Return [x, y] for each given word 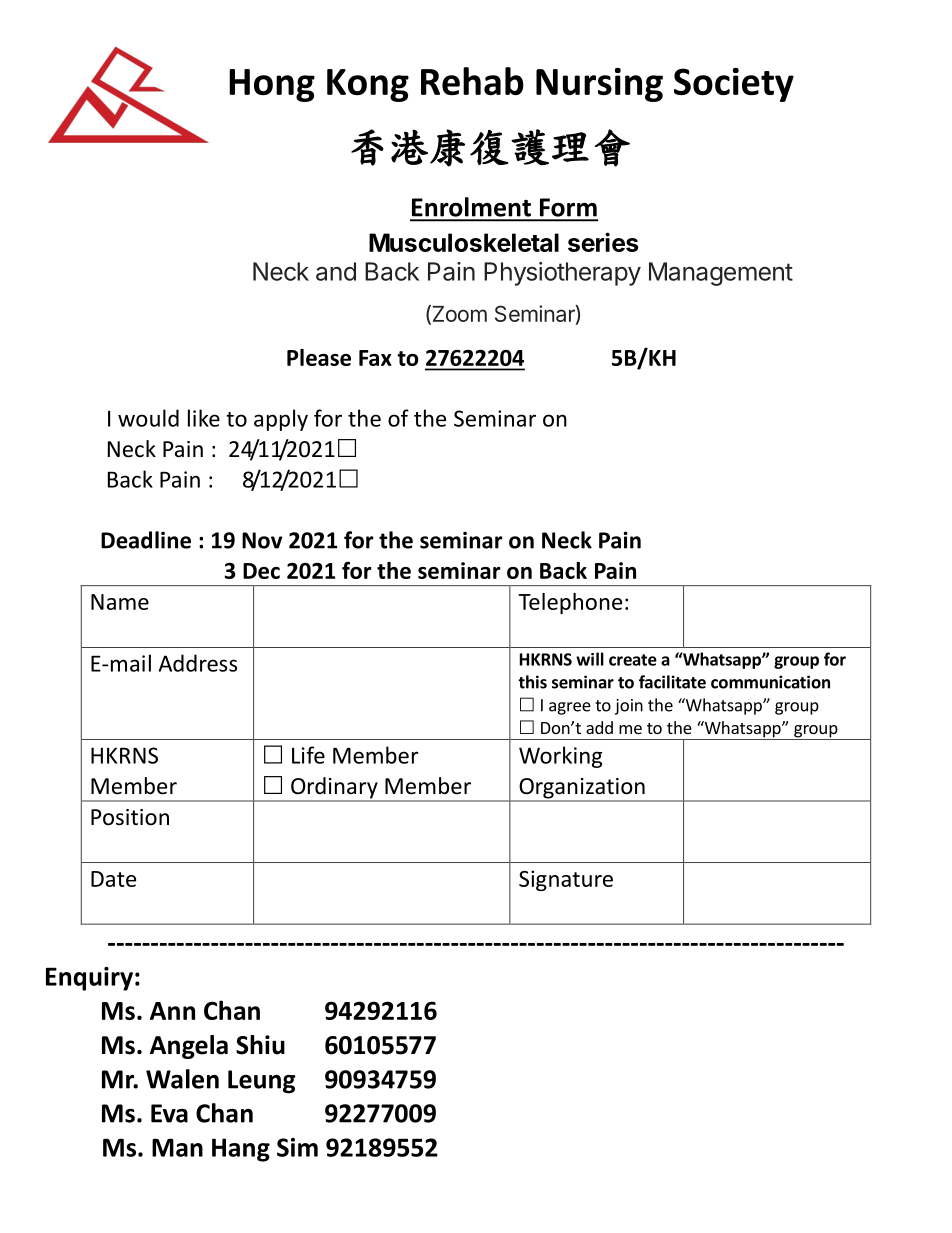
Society [734, 85]
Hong [272, 85]
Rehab [472, 81]
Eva [169, 1113]
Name [120, 602]
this [532, 682]
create [633, 660]
